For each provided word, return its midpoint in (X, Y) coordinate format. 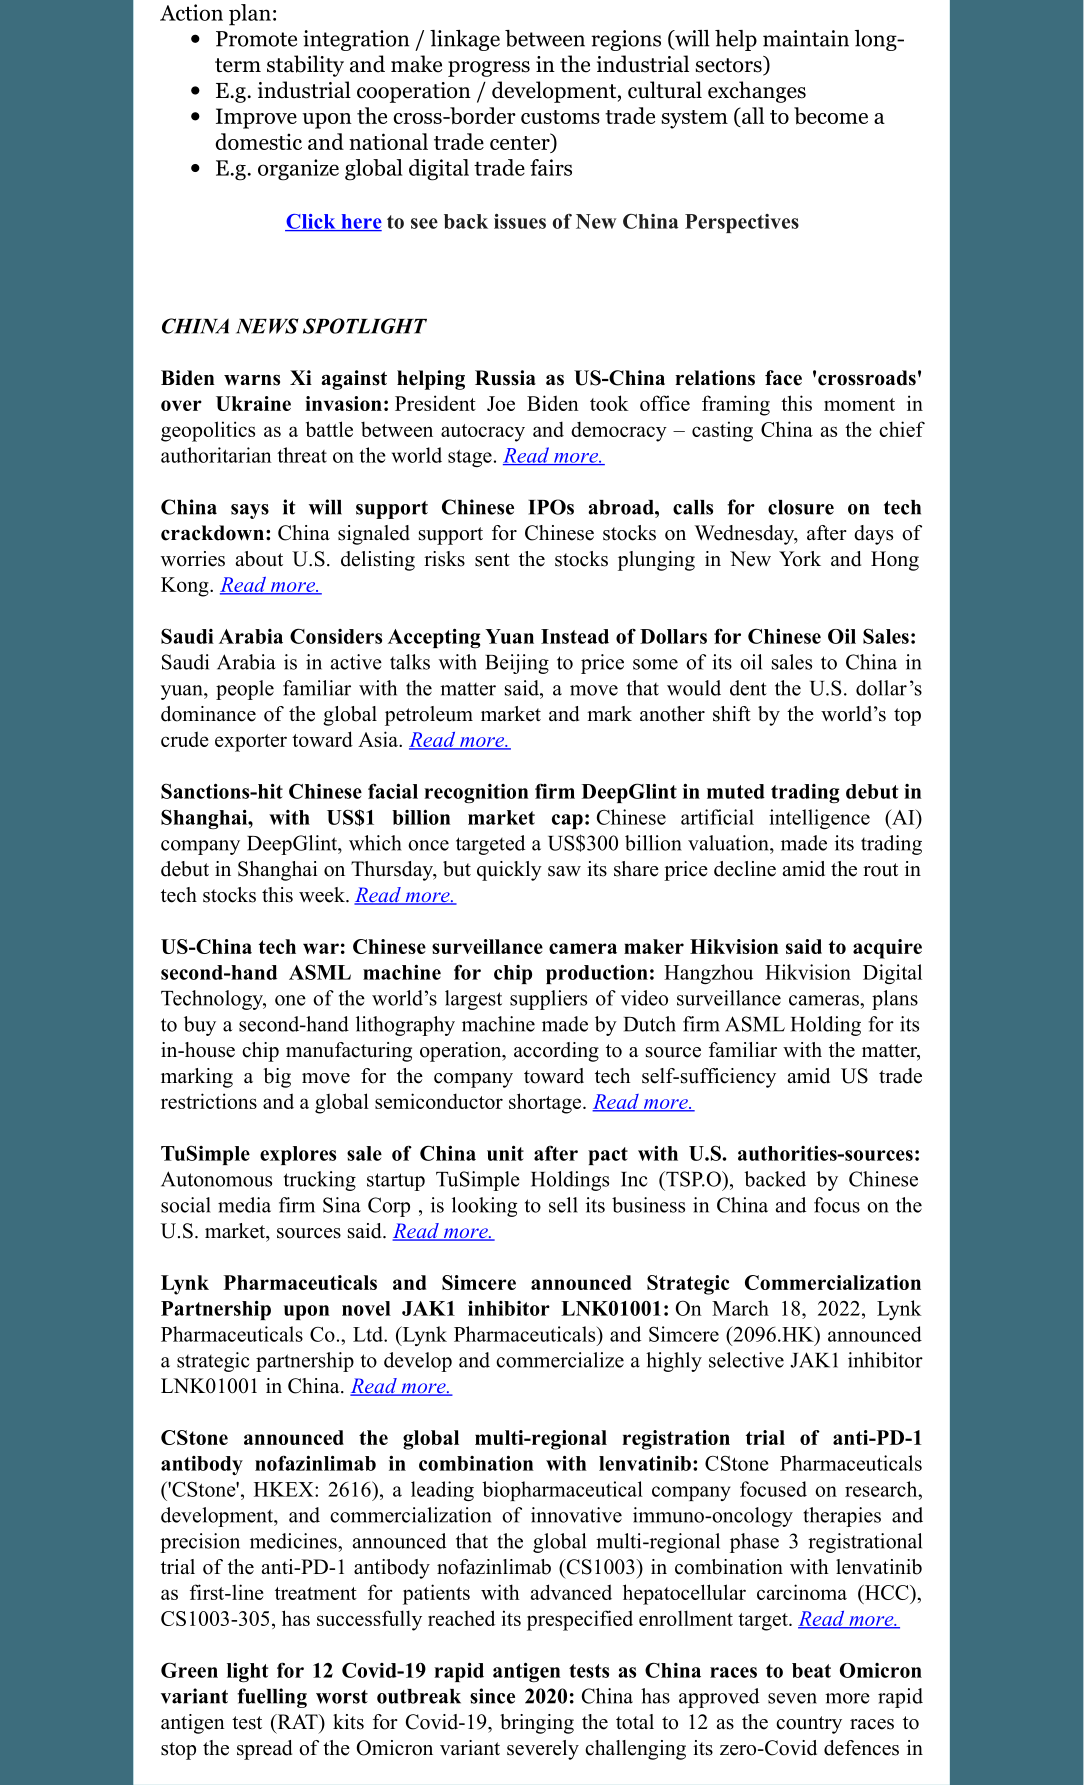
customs (560, 117)
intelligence (819, 819)
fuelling (272, 1698)
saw (564, 871)
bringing (537, 1724)
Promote (256, 39)
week (323, 895)
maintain (806, 38)
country (809, 1725)
